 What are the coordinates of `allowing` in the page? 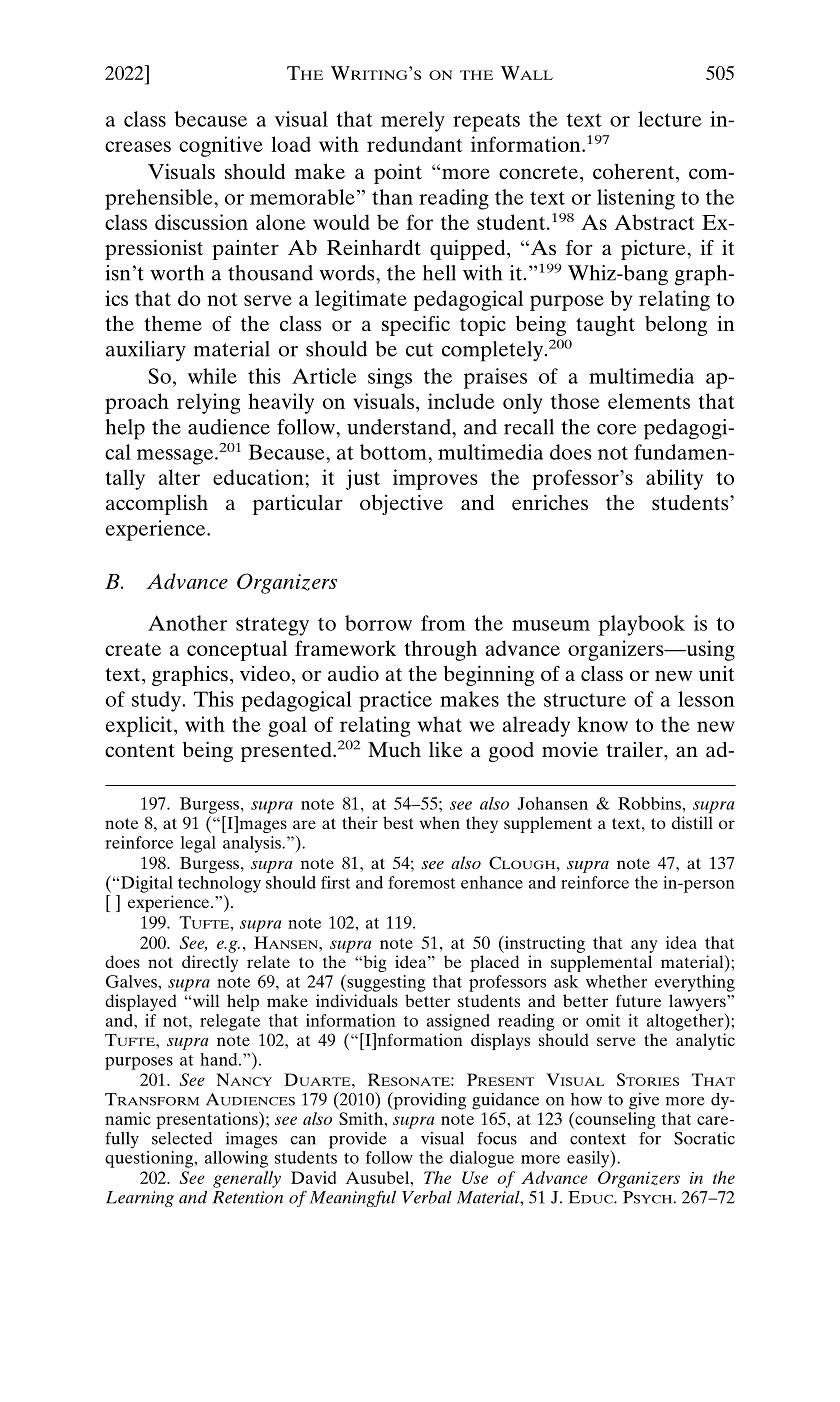 It's located at (236, 1159).
